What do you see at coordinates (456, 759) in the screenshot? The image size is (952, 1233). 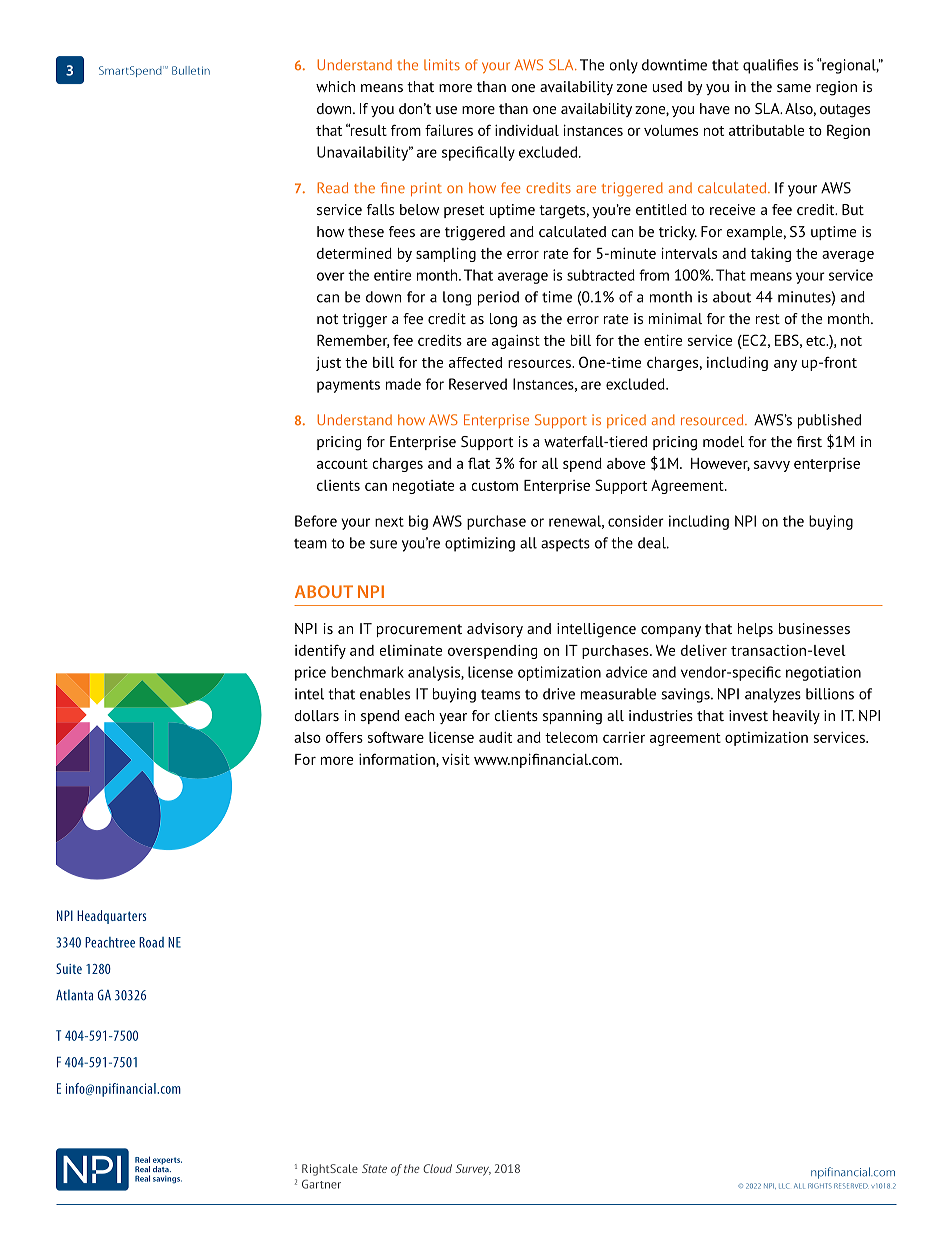 I see `visit` at bounding box center [456, 759].
